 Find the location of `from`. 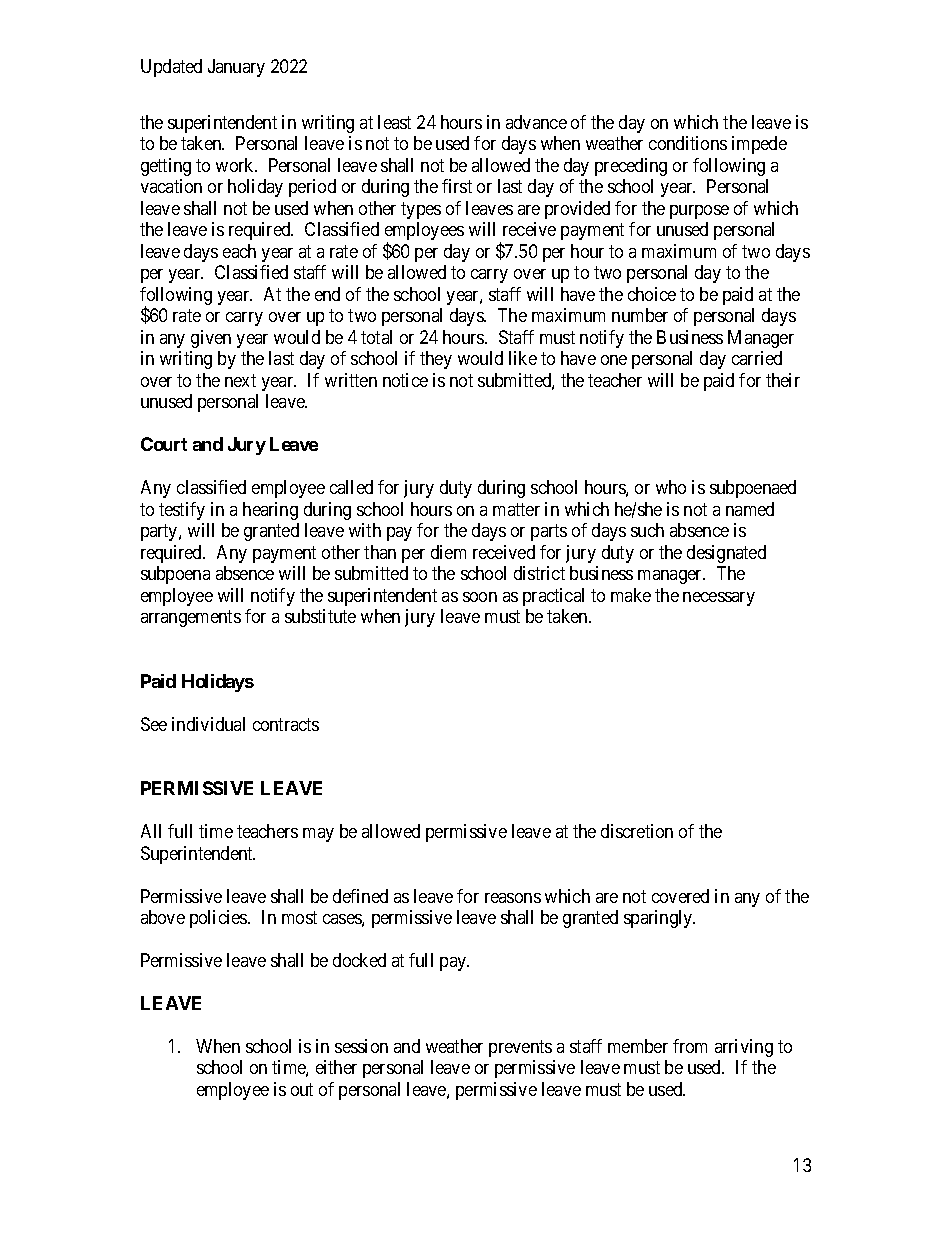

from is located at coordinates (690, 1046).
